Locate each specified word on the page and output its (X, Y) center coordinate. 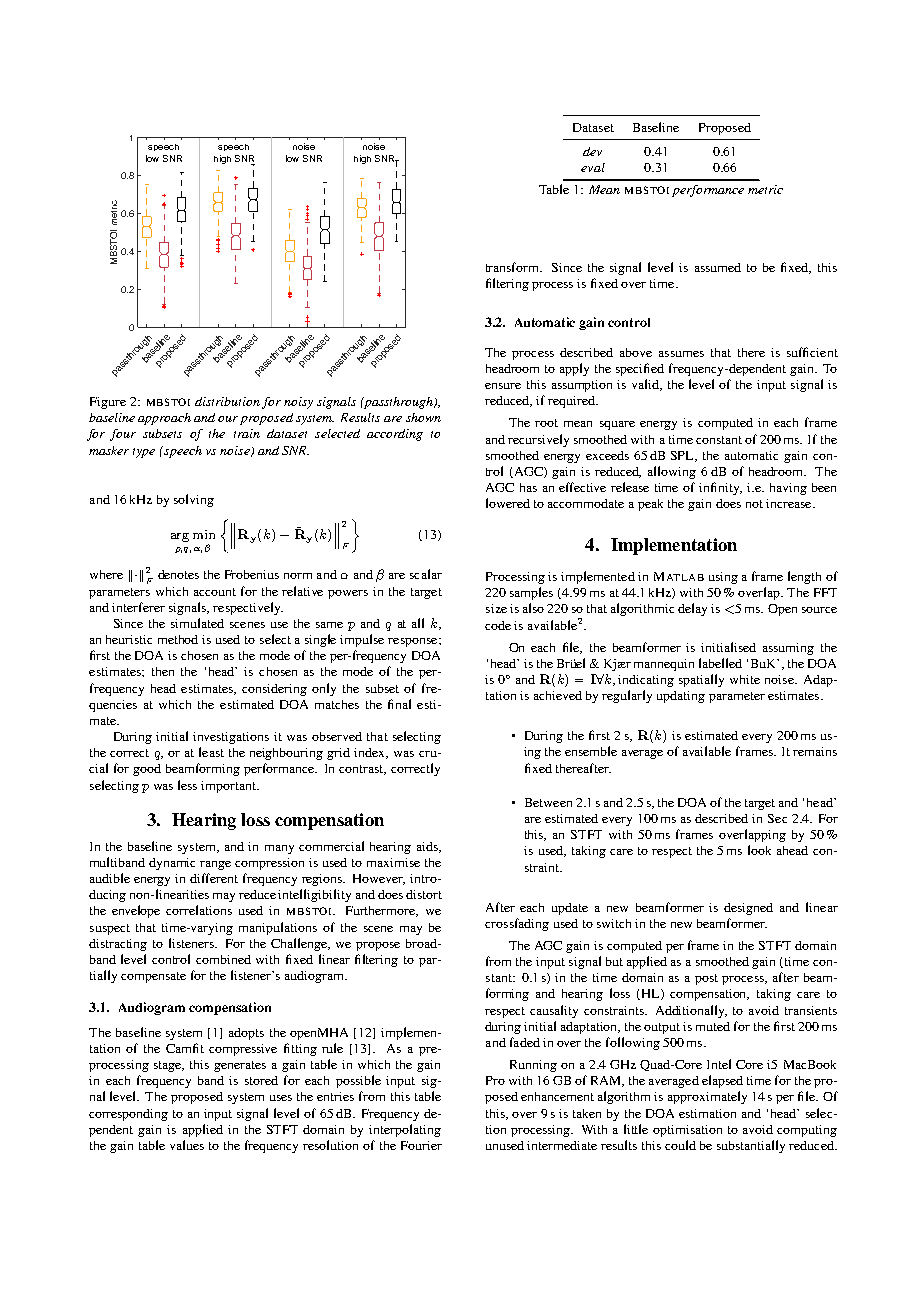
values (187, 1145)
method (178, 639)
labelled (720, 663)
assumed (718, 267)
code (498, 625)
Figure (108, 403)
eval (593, 167)
